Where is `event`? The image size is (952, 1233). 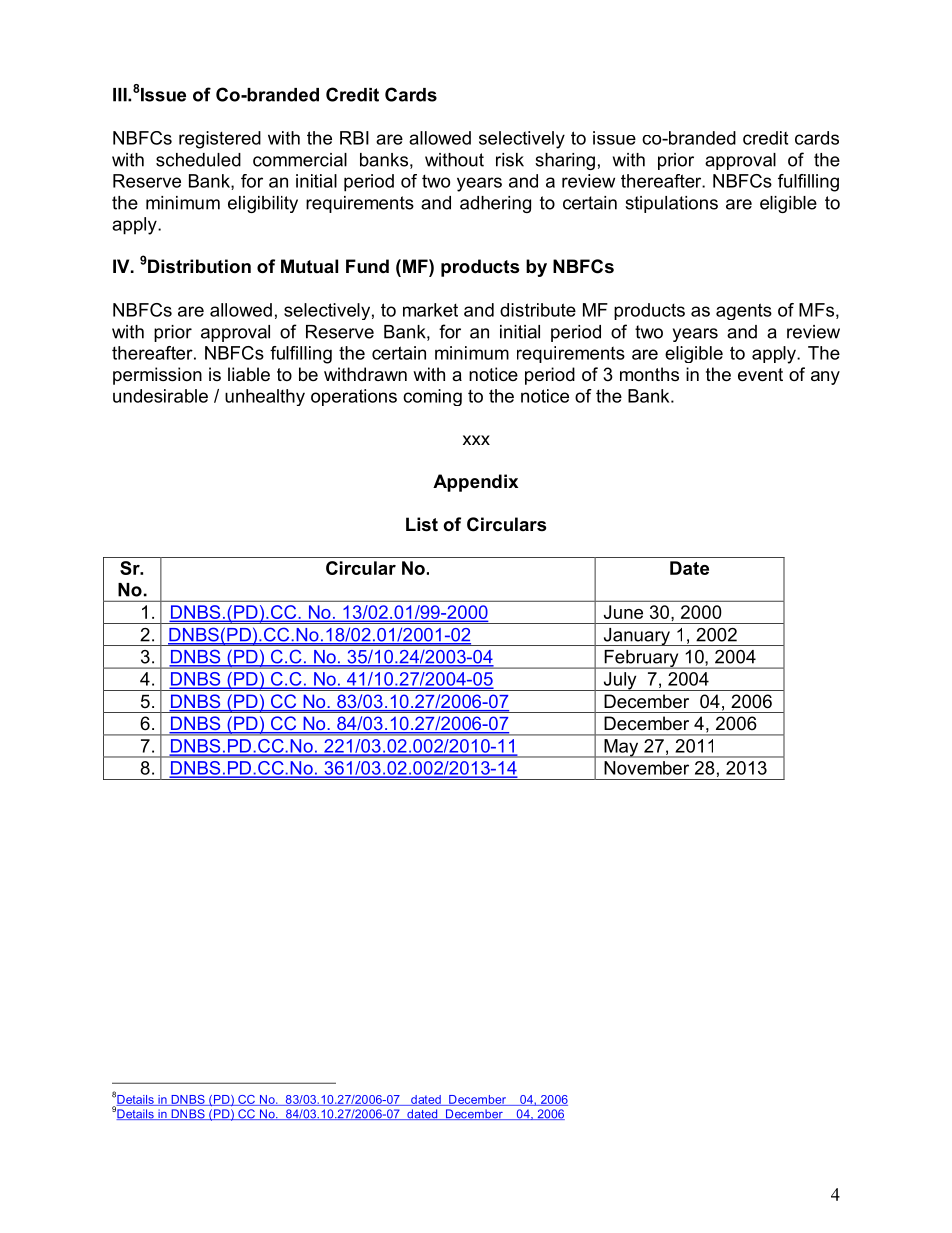
event is located at coordinates (760, 375).
